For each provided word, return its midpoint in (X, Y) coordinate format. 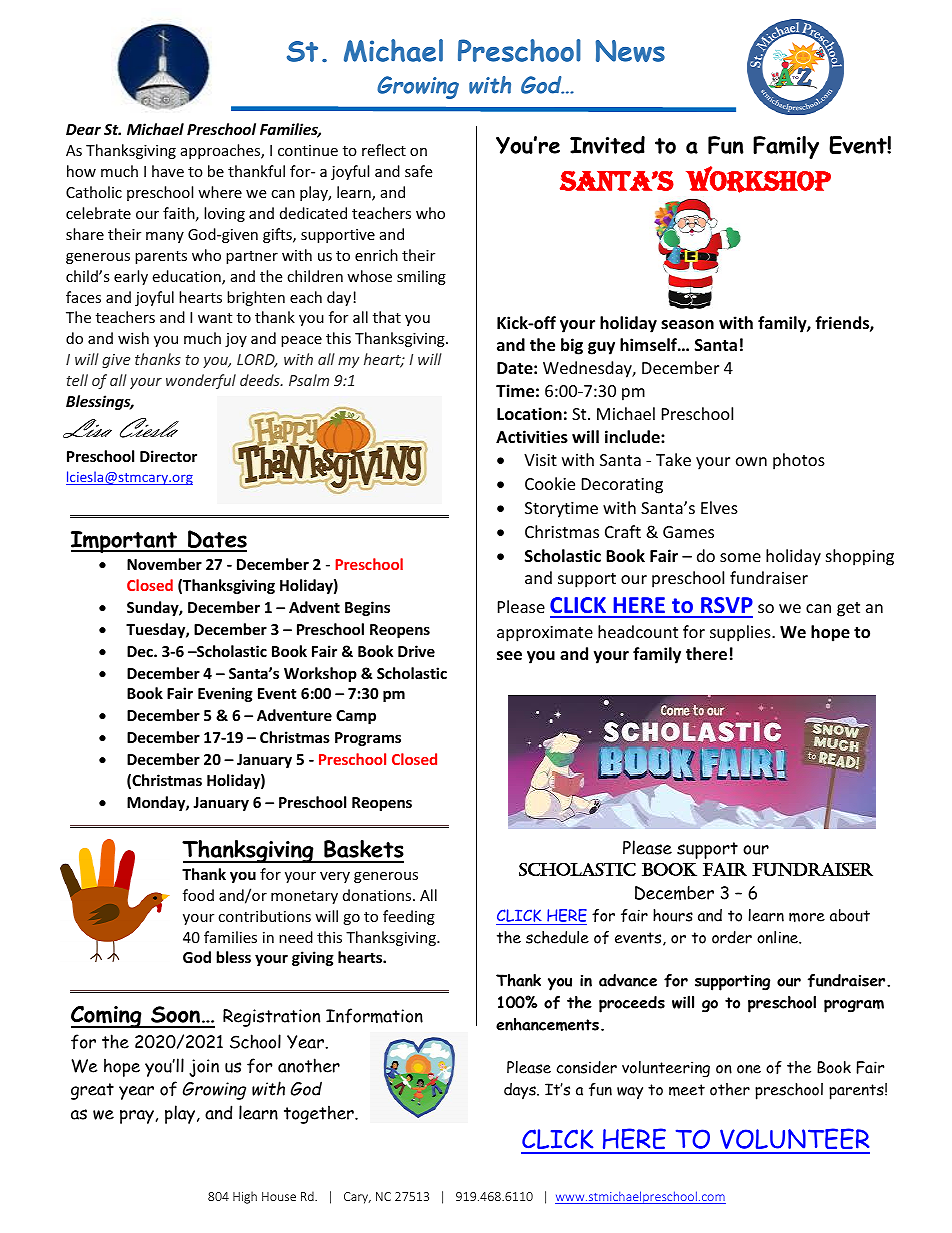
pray (137, 1117)
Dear (83, 129)
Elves (719, 507)
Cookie (550, 483)
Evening (225, 694)
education (187, 277)
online (778, 937)
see (509, 656)
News (630, 51)
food (198, 895)
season (687, 325)
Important (125, 542)
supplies (741, 633)
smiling (421, 277)
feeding (409, 917)
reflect (384, 150)
